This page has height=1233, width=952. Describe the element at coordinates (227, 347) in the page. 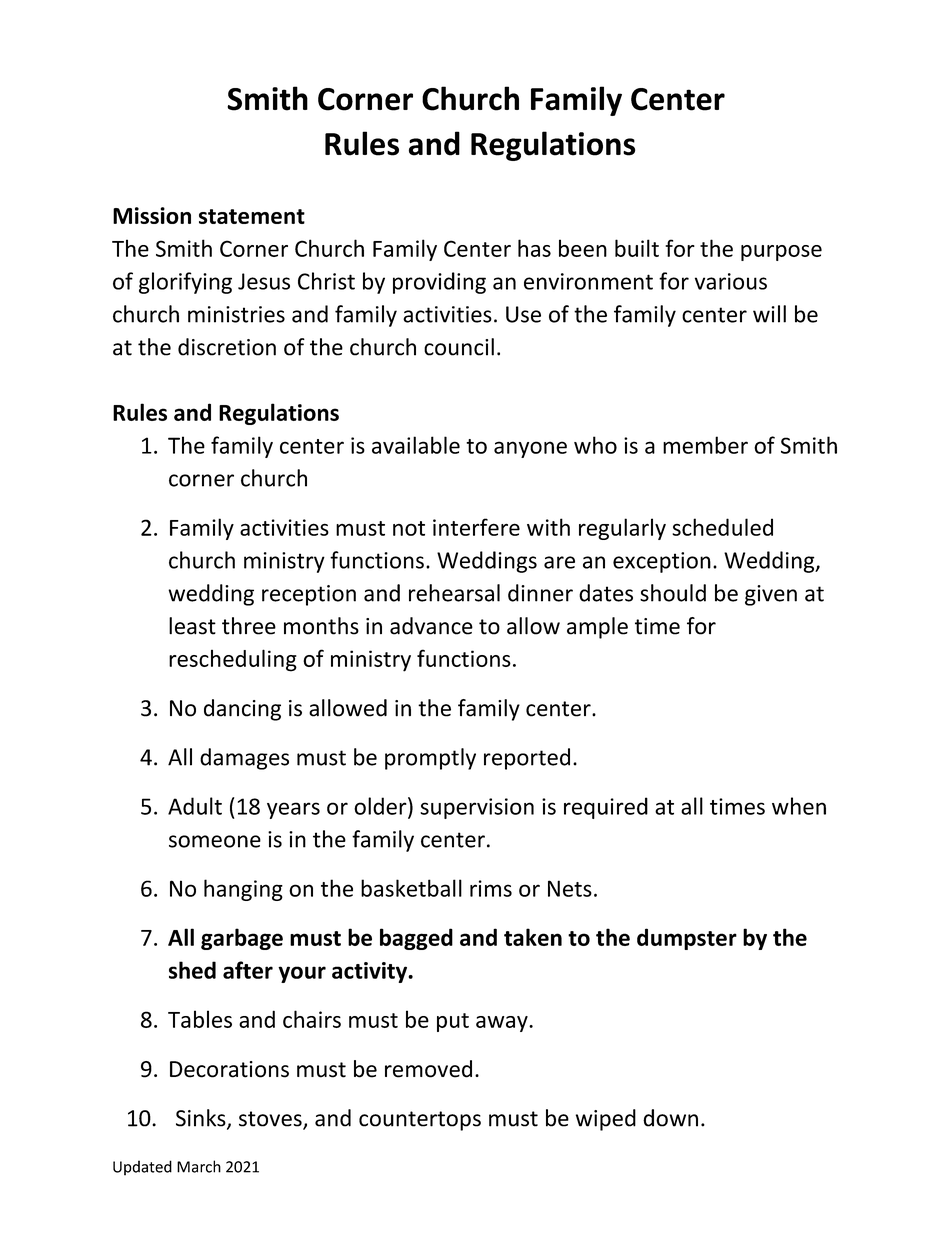

I see `discretion` at that location.
